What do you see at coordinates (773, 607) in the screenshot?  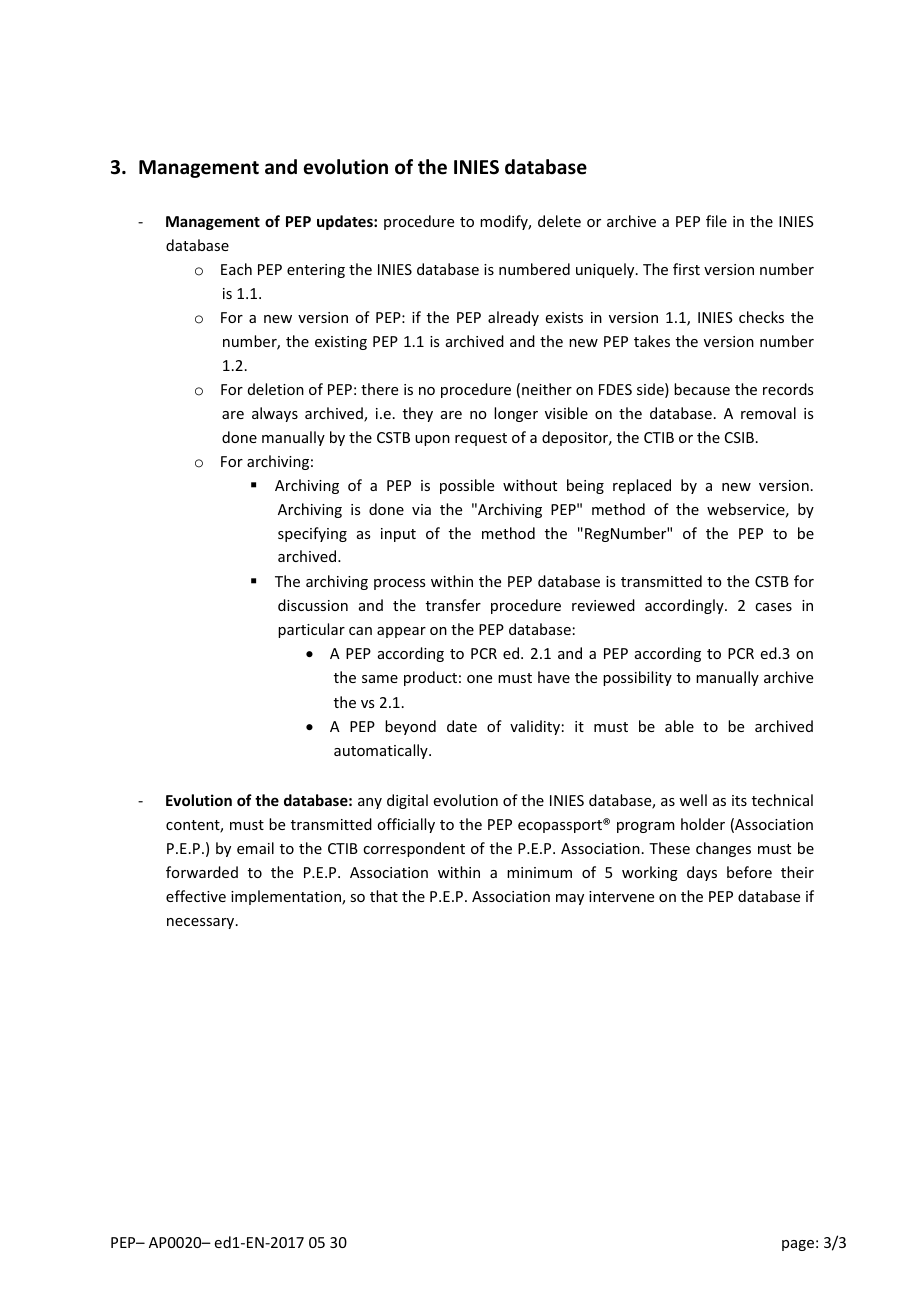 I see `cases` at bounding box center [773, 607].
